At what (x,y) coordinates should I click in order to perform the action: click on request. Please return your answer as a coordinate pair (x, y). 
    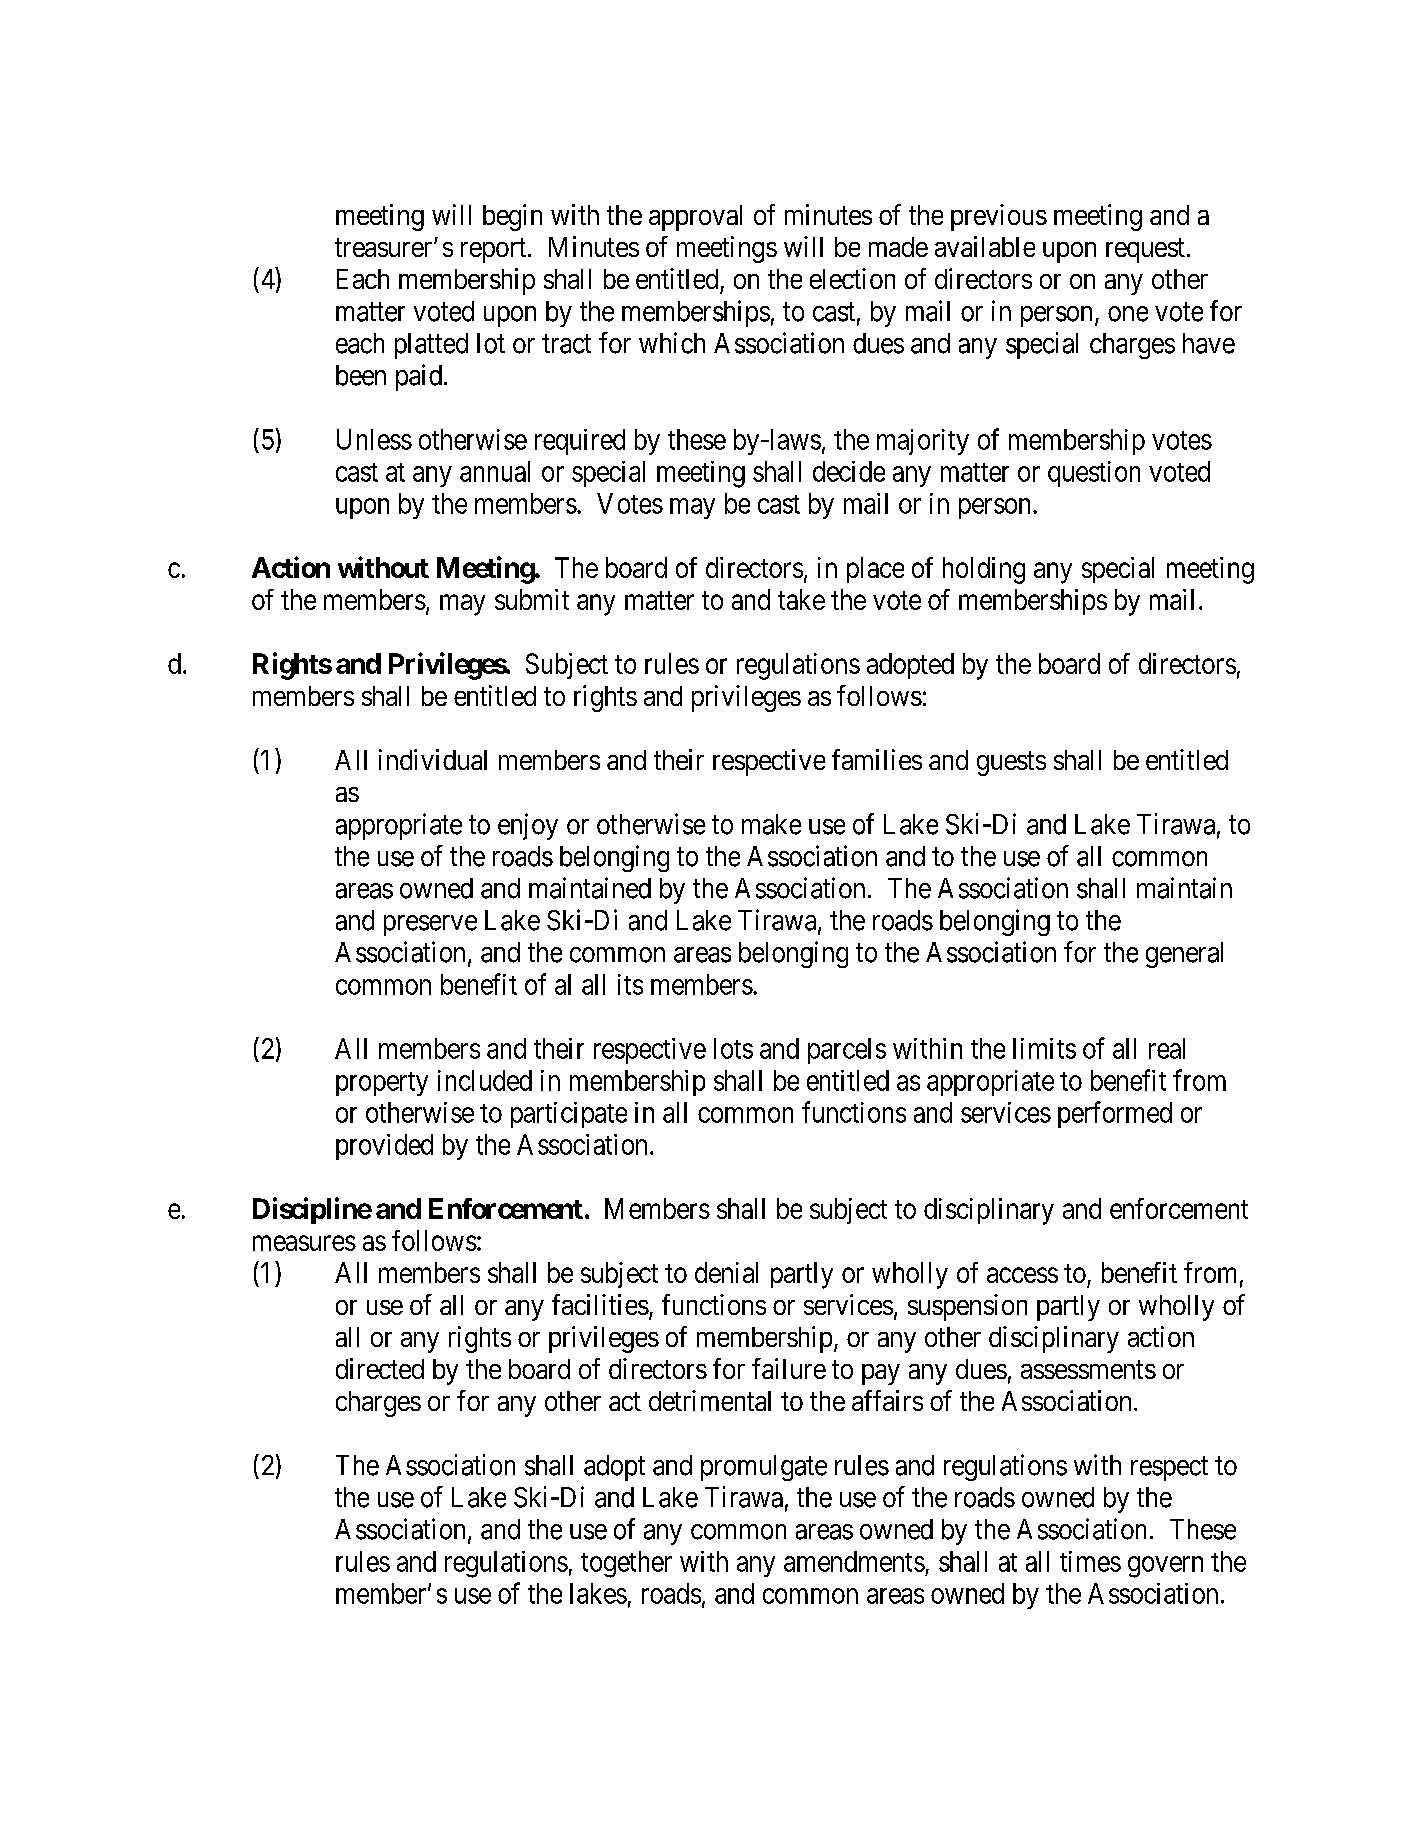
    Looking at the image, I should click on (1145, 250).
